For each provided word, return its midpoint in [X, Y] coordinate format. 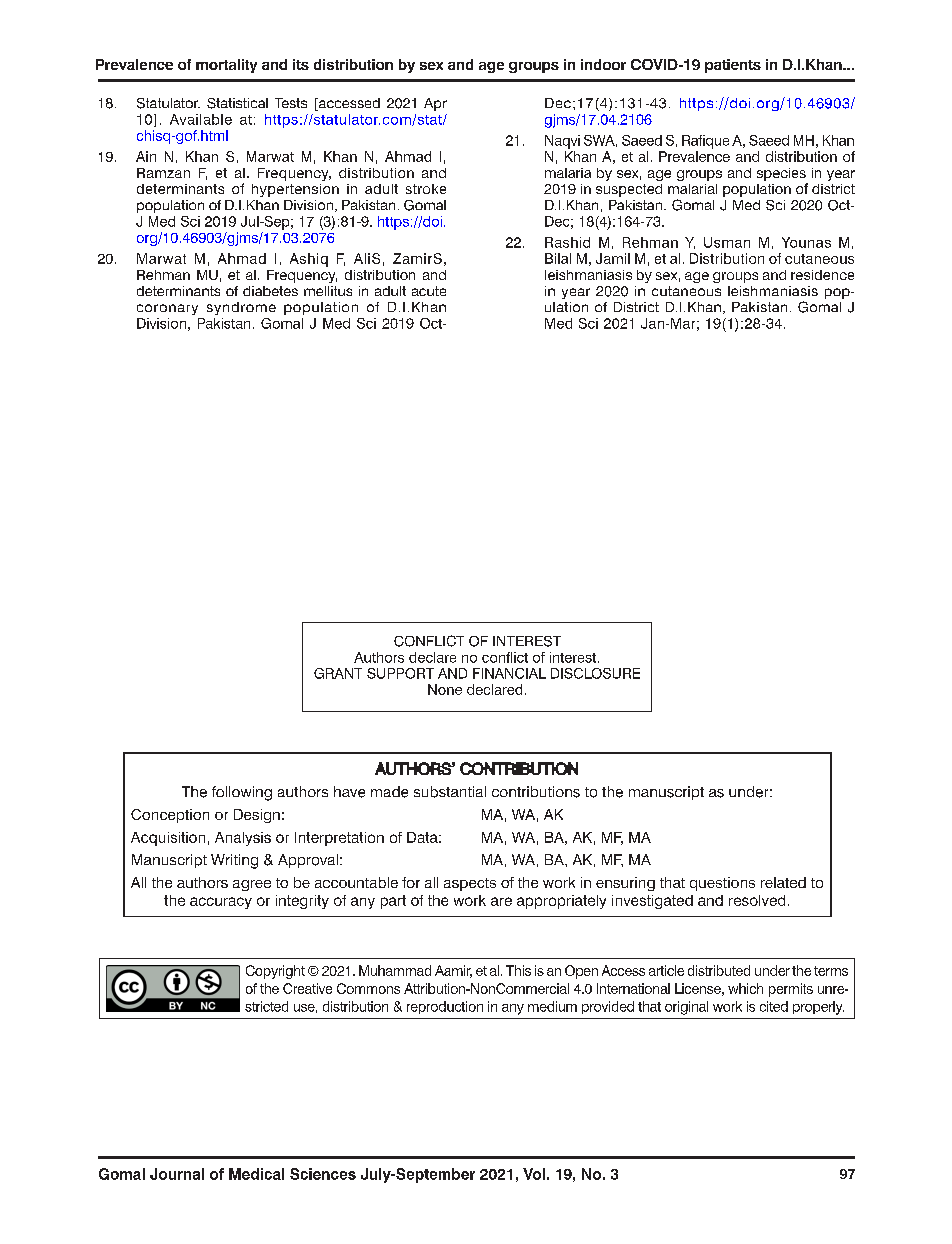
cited [774, 1006]
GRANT [338, 673]
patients [733, 66]
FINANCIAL [509, 673]
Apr [435, 104]
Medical [256, 1174]
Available [201, 119]
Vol [534, 1174]
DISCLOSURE [595, 673]
